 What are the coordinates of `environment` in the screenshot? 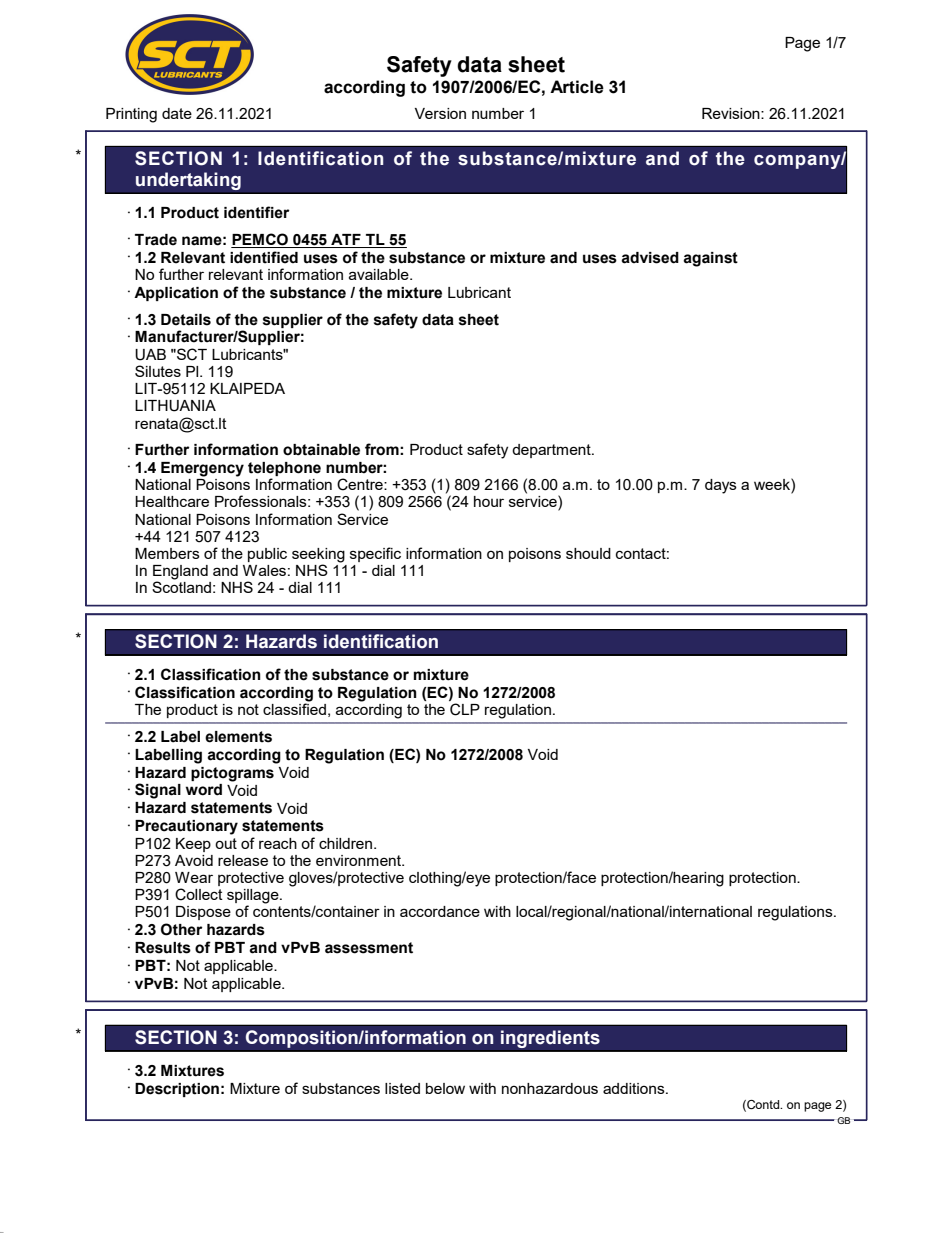 It's located at (359, 860).
